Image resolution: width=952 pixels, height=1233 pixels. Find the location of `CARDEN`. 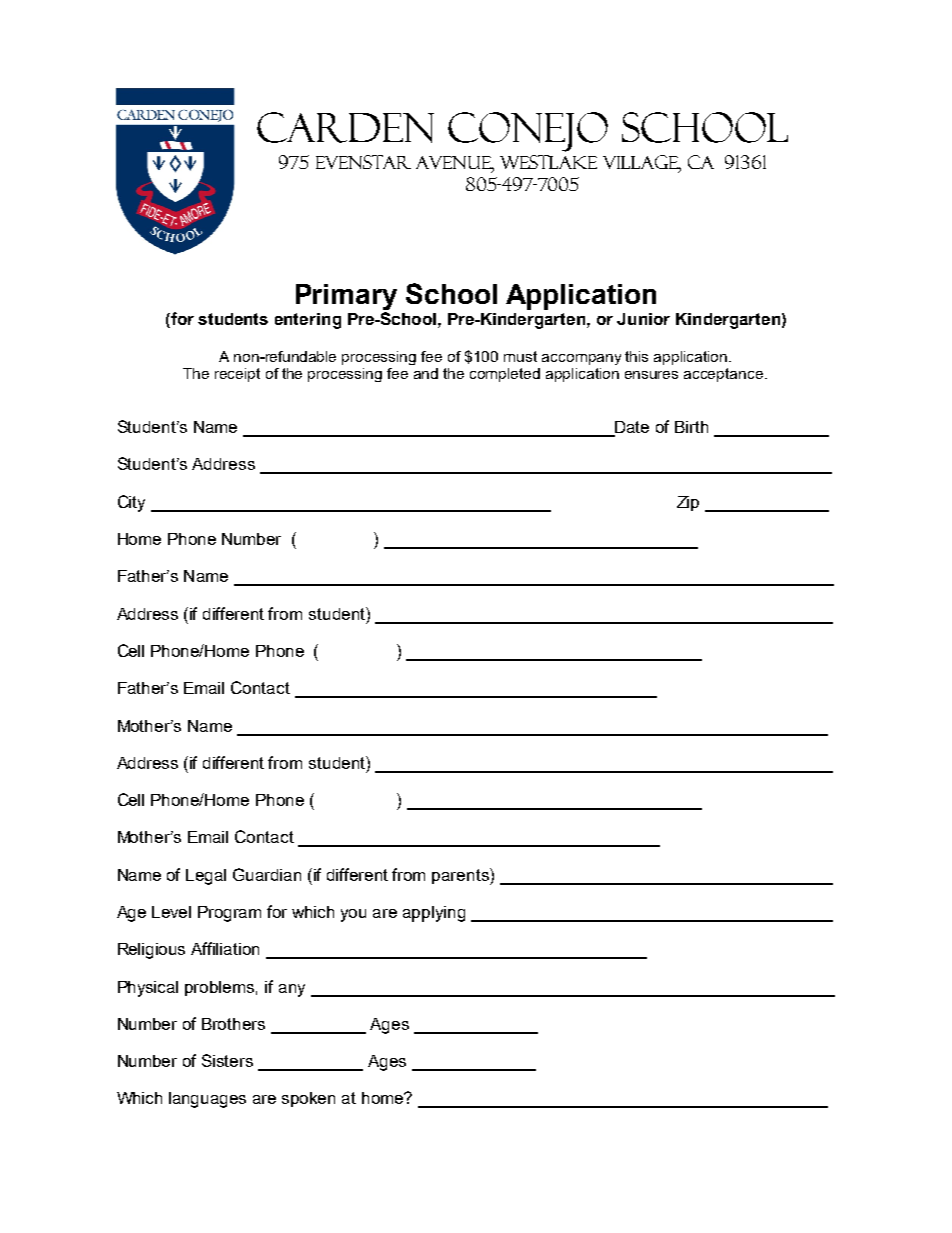

CARDEN is located at coordinates (345, 127).
